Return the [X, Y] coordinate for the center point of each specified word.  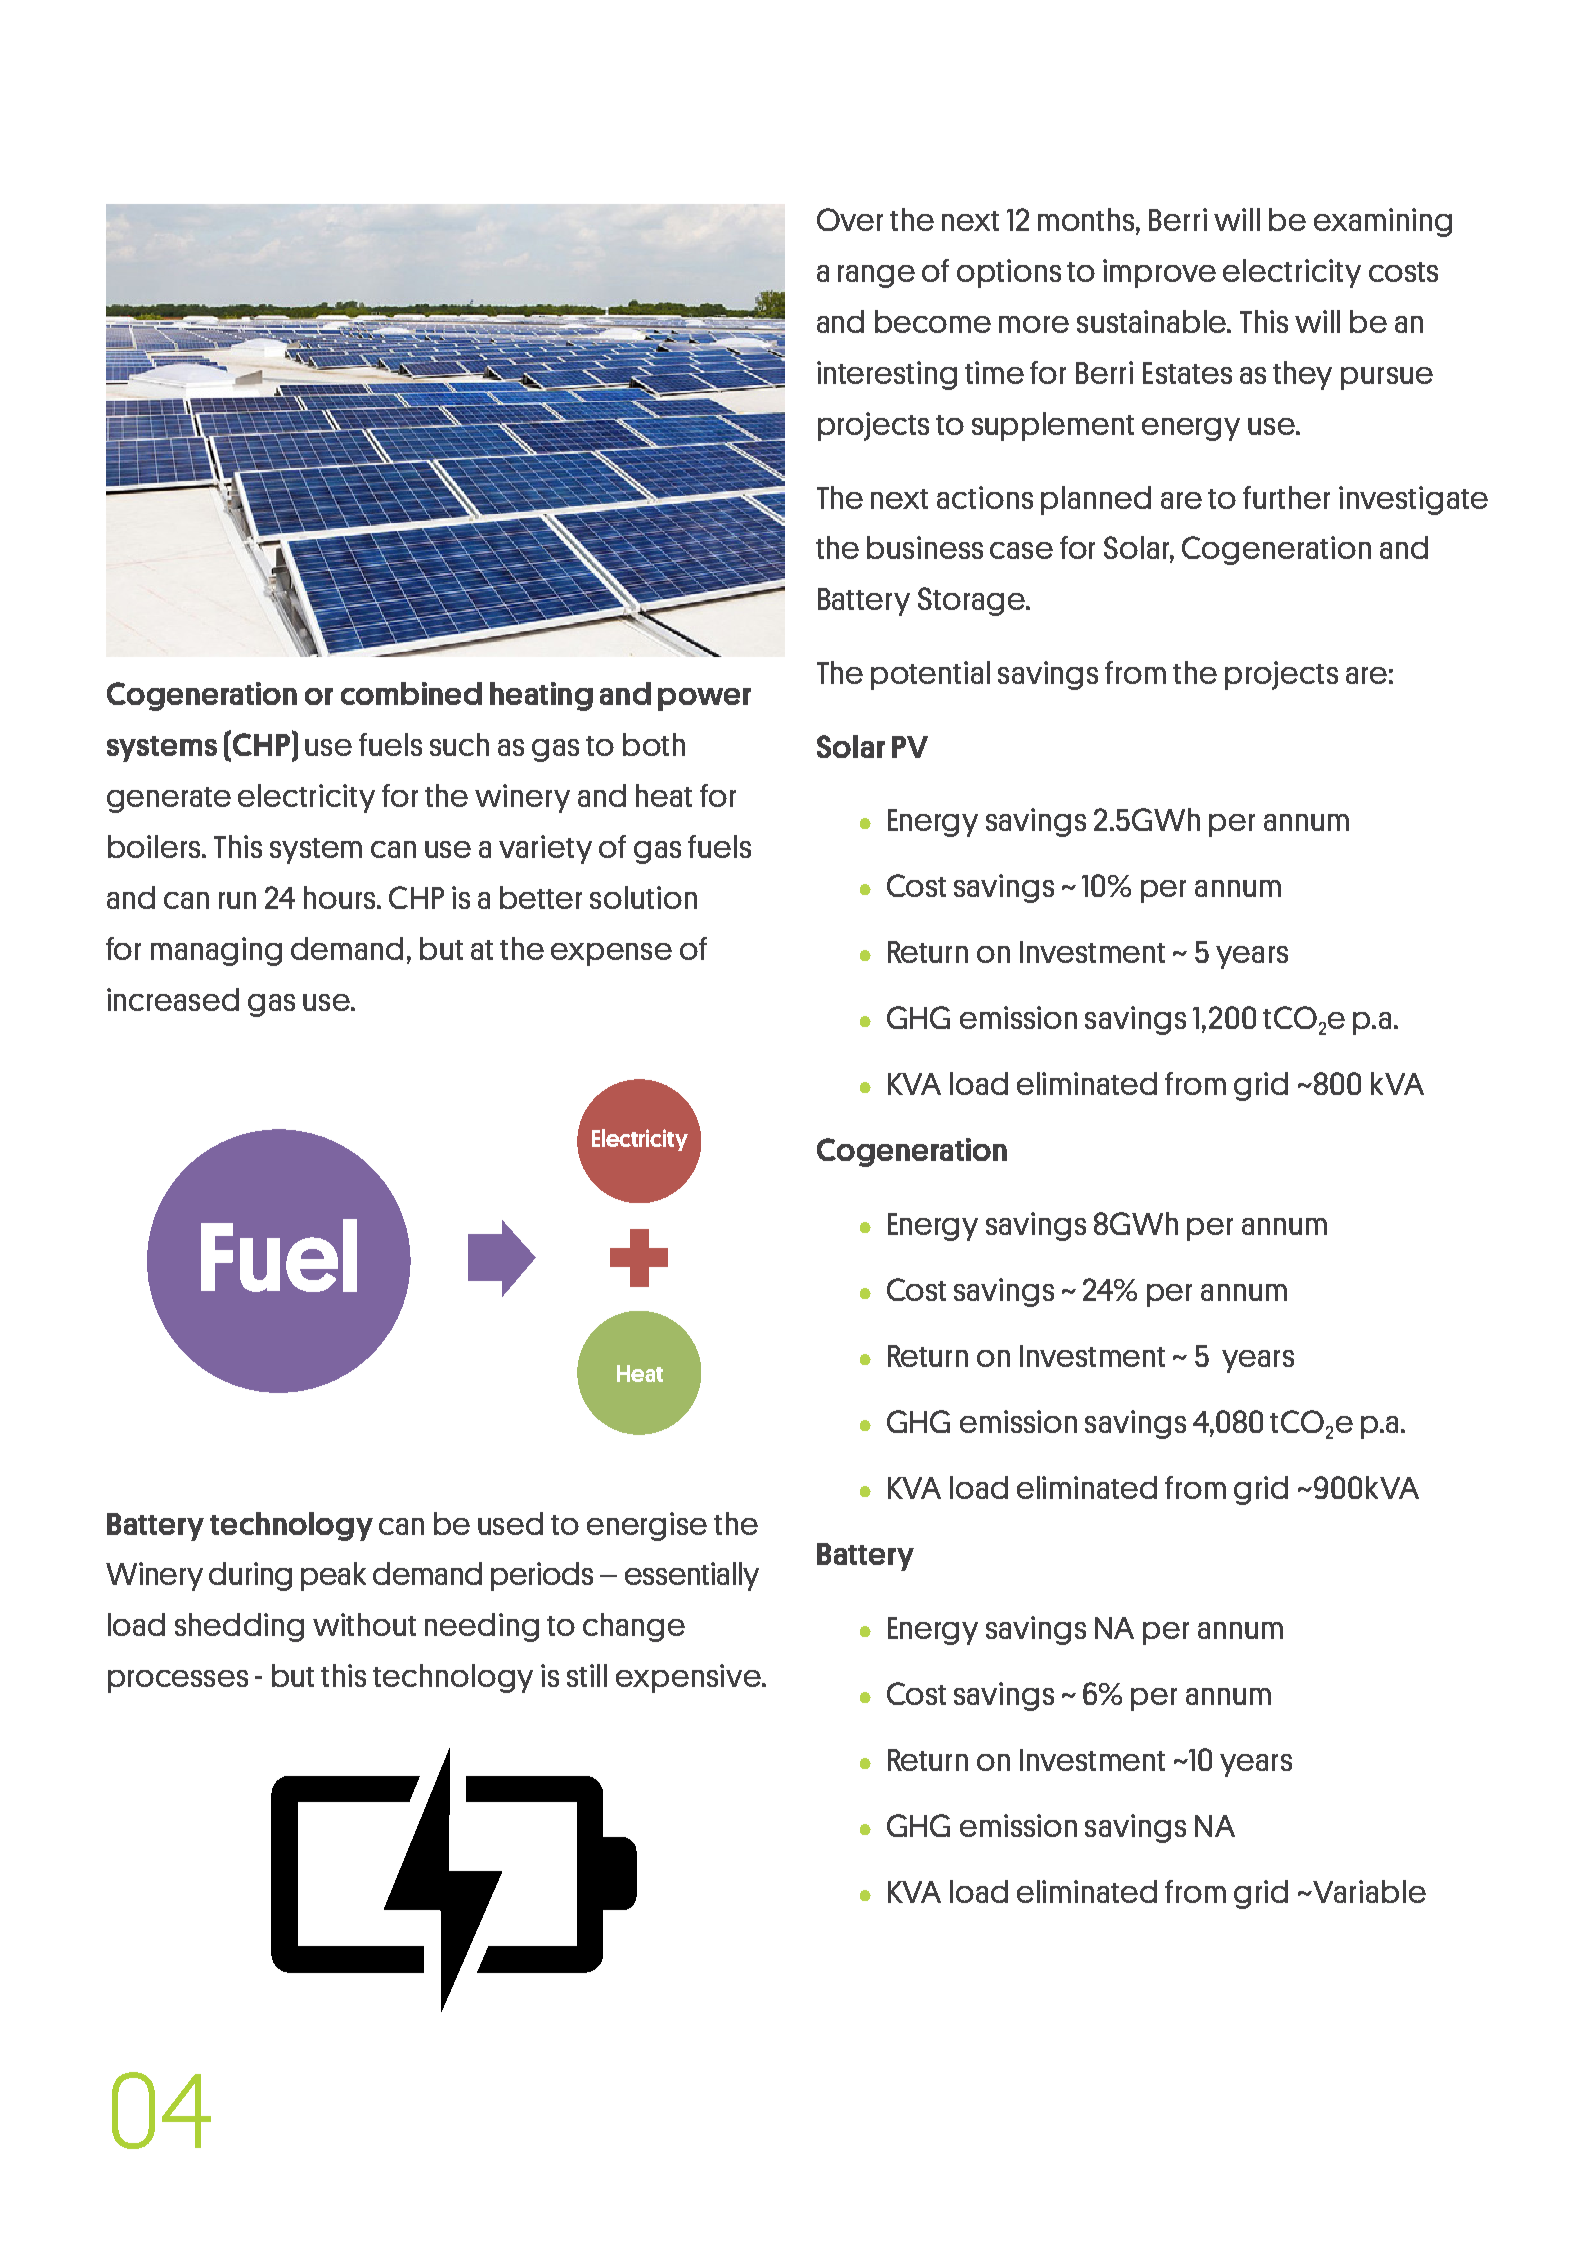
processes [178, 1681]
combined [411, 693]
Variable [1368, 1891]
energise [647, 1526]
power [704, 699]
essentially [692, 1576]
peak [333, 1576]
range [876, 276]
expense [611, 954]
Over [850, 219]
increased [173, 999]
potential [930, 675]
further [1286, 497]
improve [1159, 273]
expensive [689, 1678]
